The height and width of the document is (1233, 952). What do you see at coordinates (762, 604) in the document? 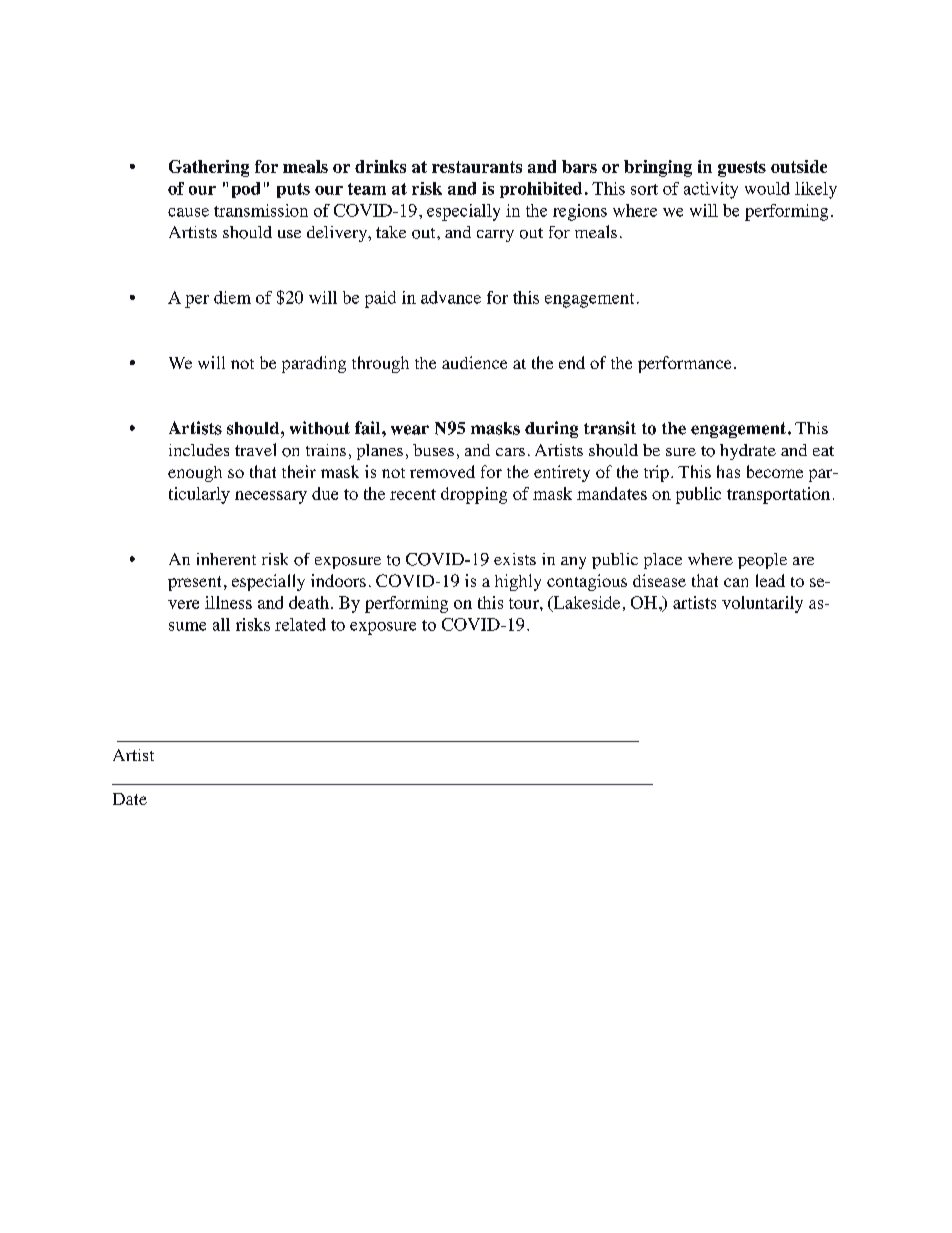
I see `voluntarily` at bounding box center [762, 604].
